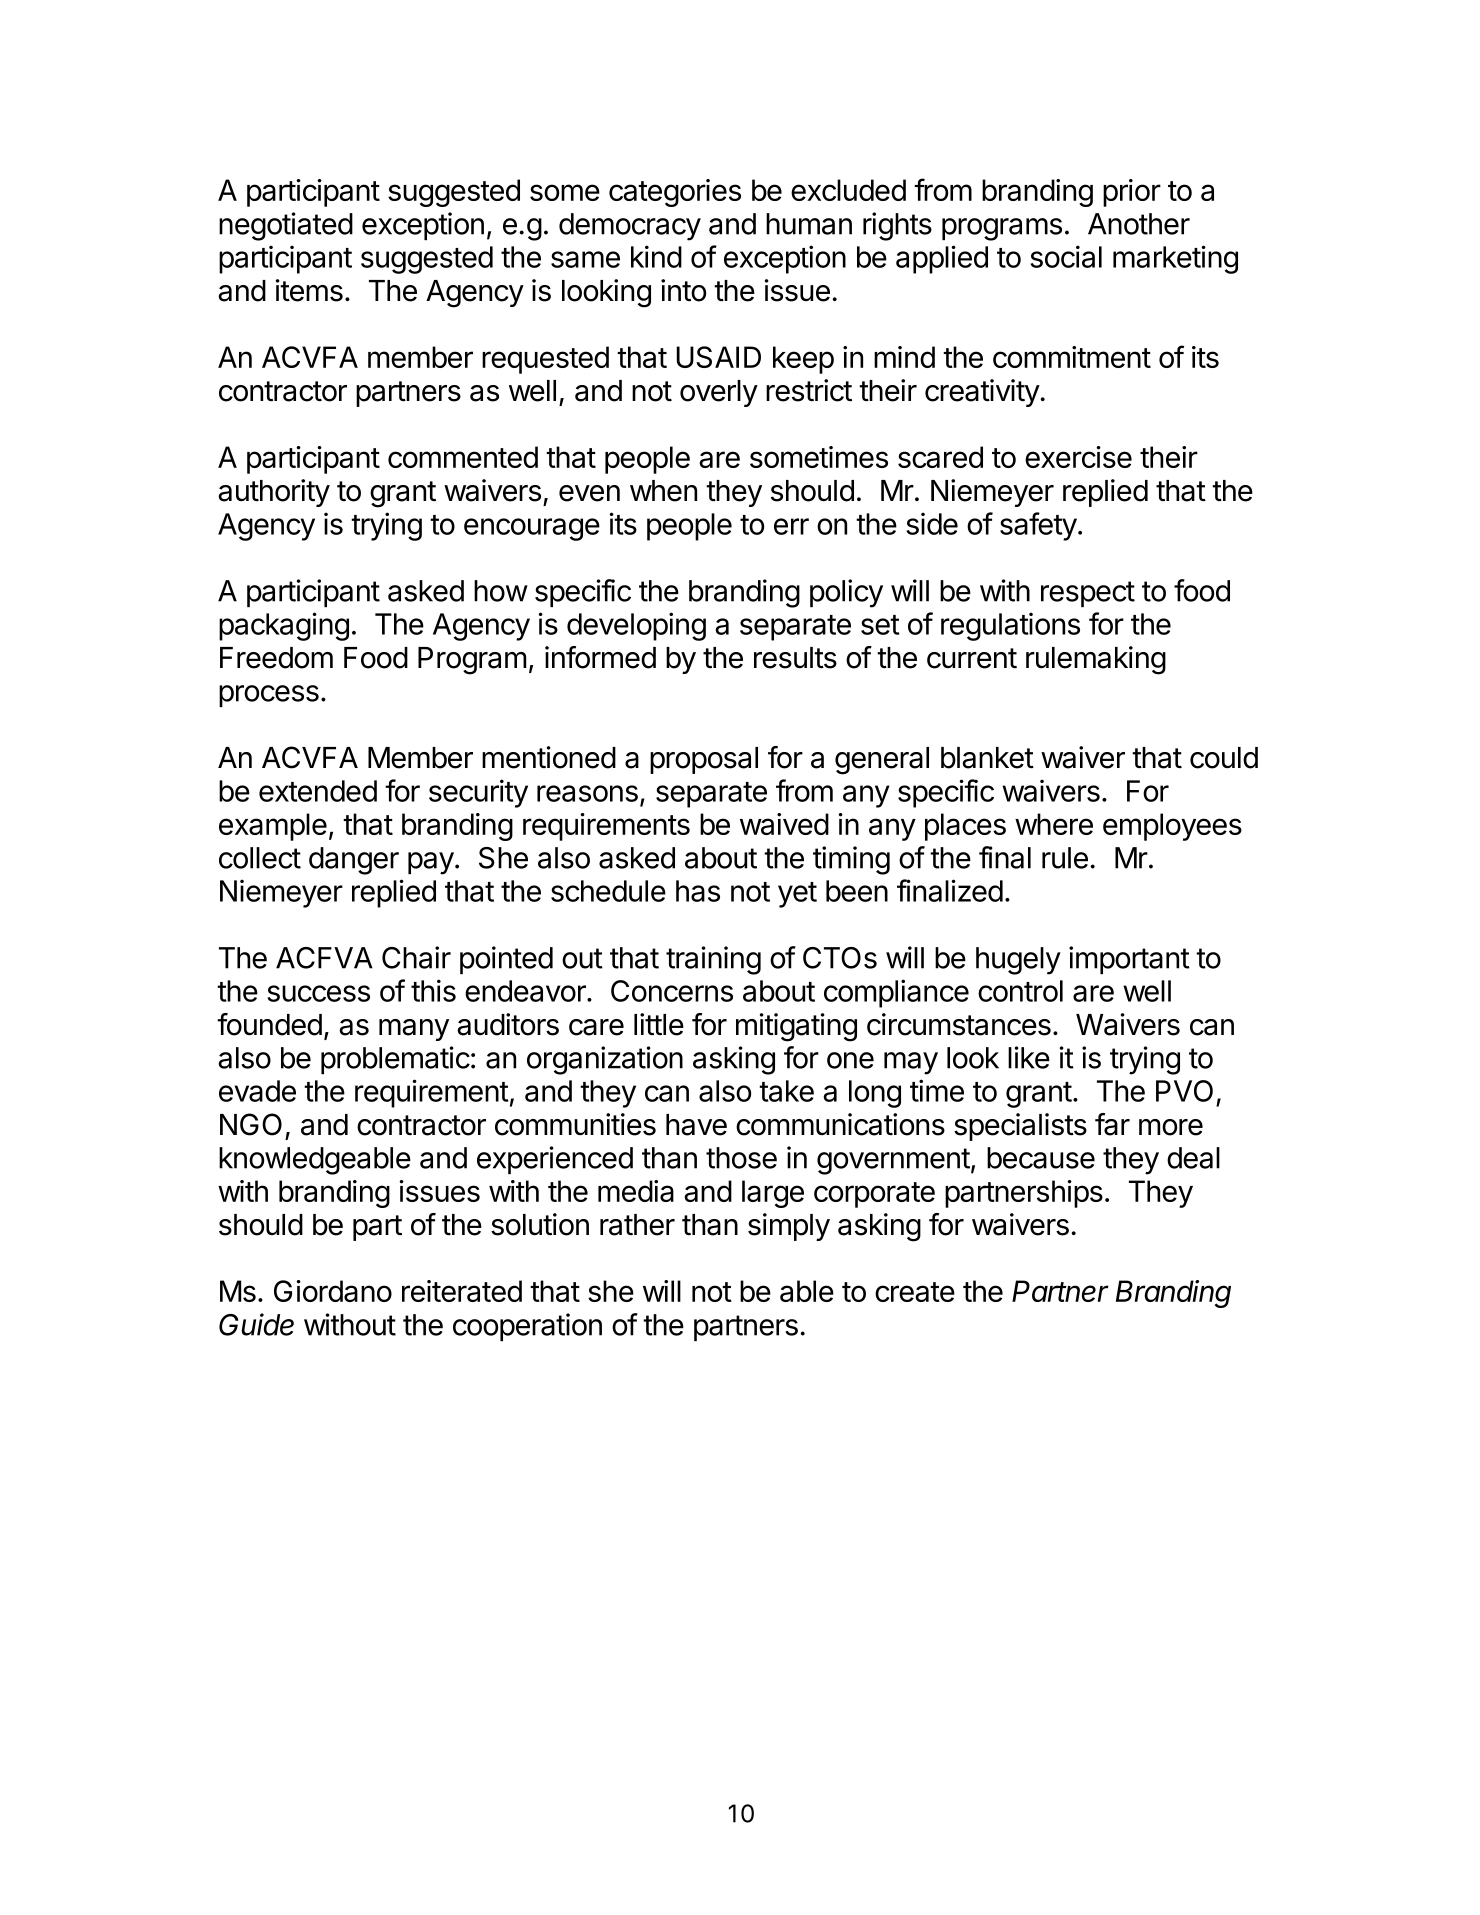  Describe the element at coordinates (809, 224) in the screenshot. I see `human` at that location.
